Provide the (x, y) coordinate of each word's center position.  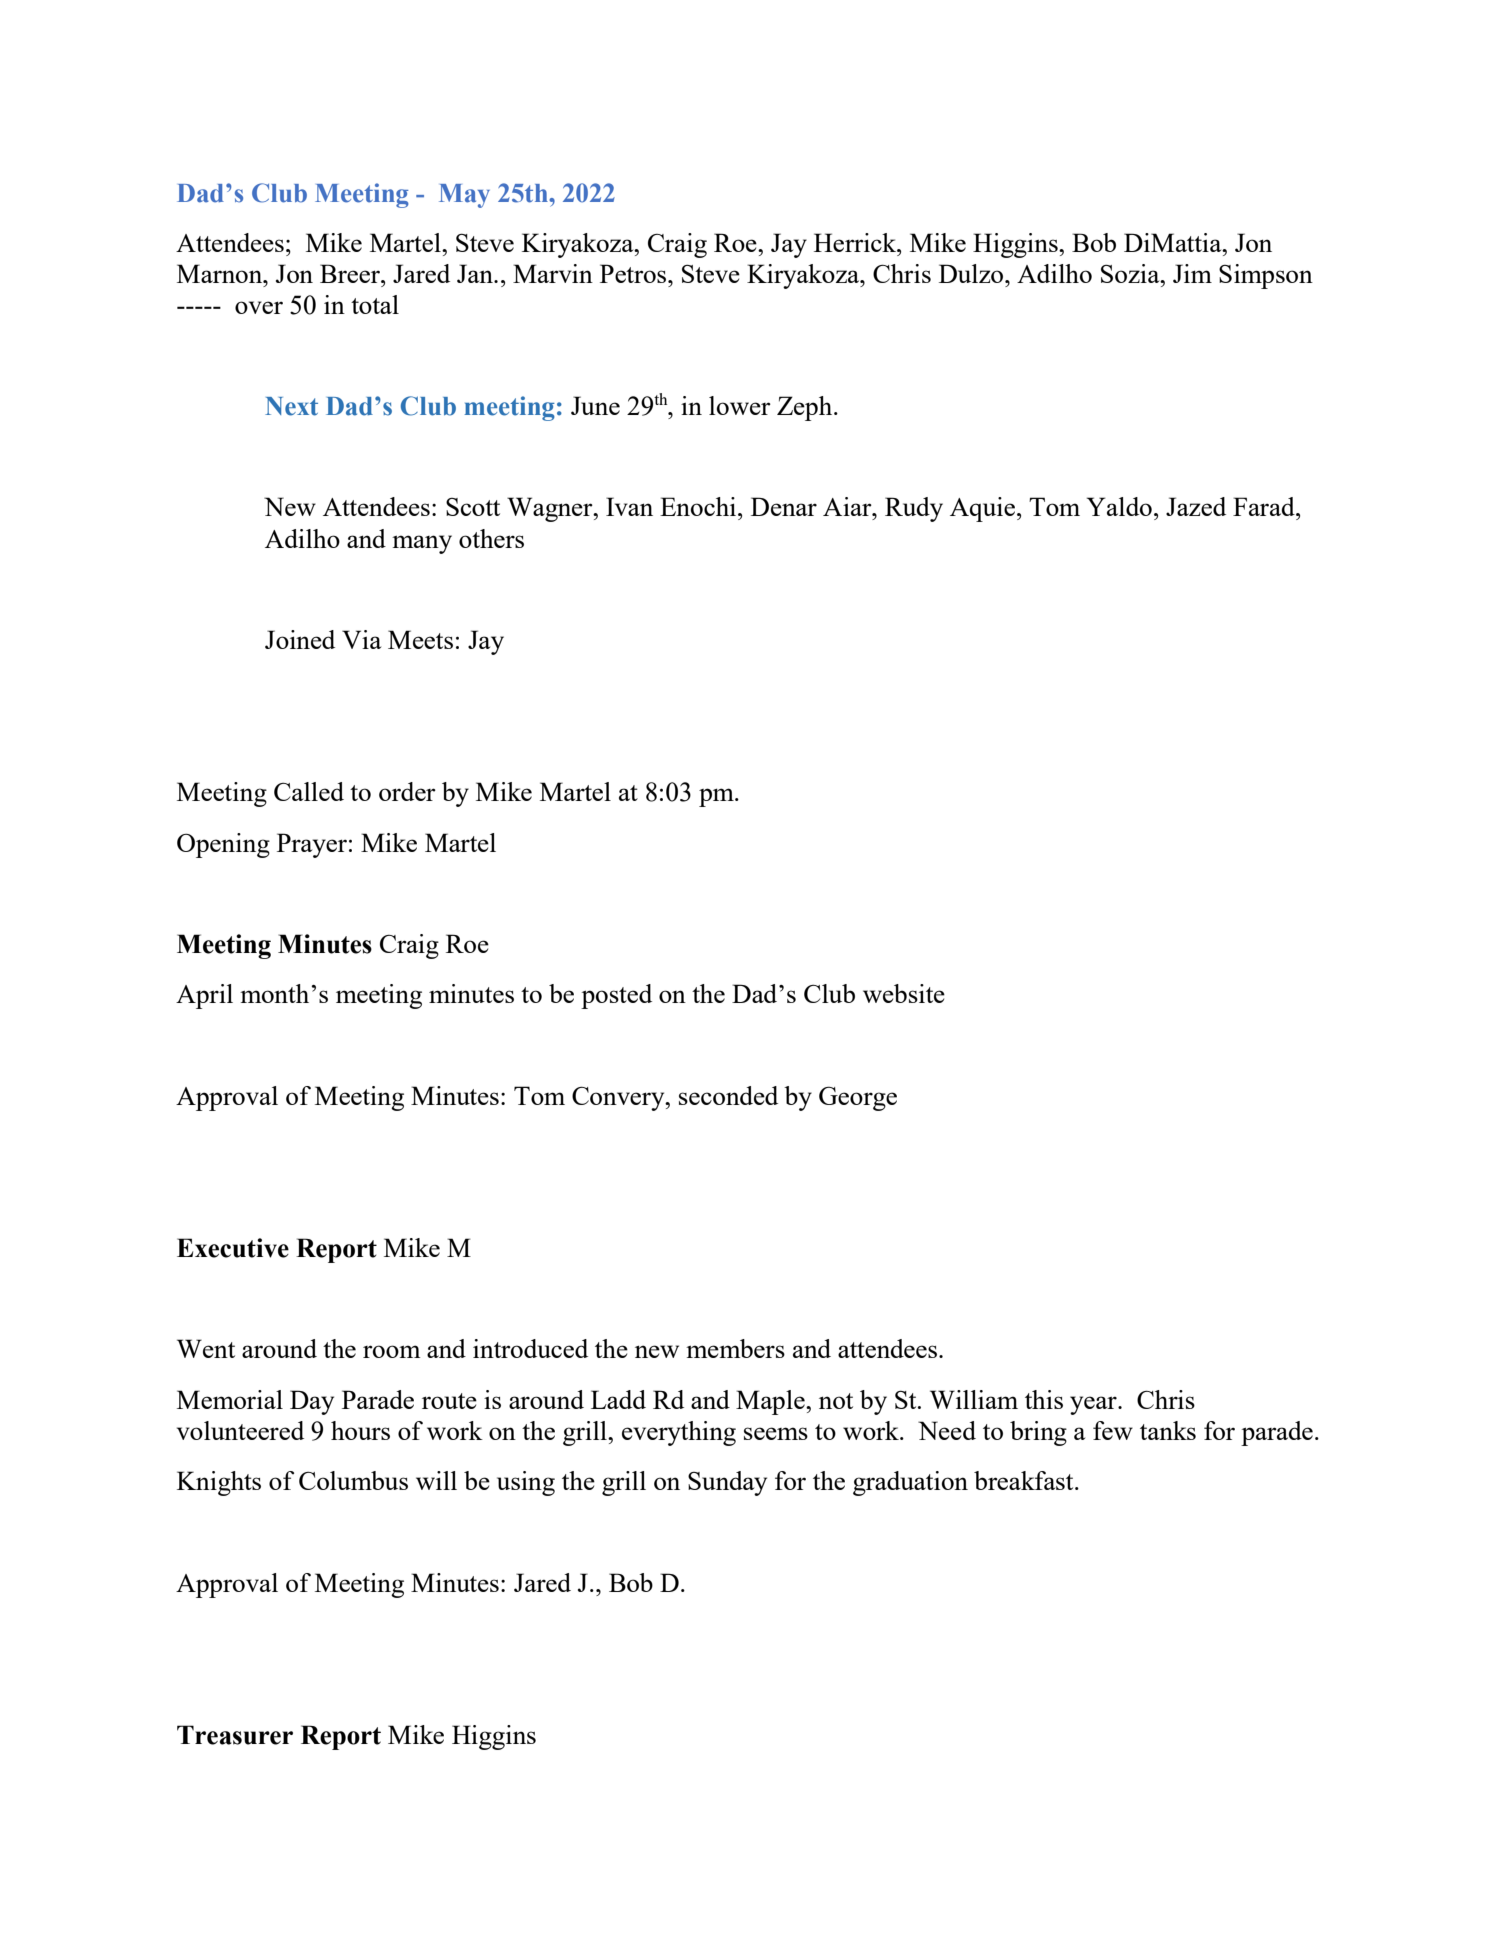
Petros (633, 273)
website (904, 993)
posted (616, 996)
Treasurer (235, 1735)
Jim (1192, 273)
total (375, 304)
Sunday (727, 1483)
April (204, 996)
